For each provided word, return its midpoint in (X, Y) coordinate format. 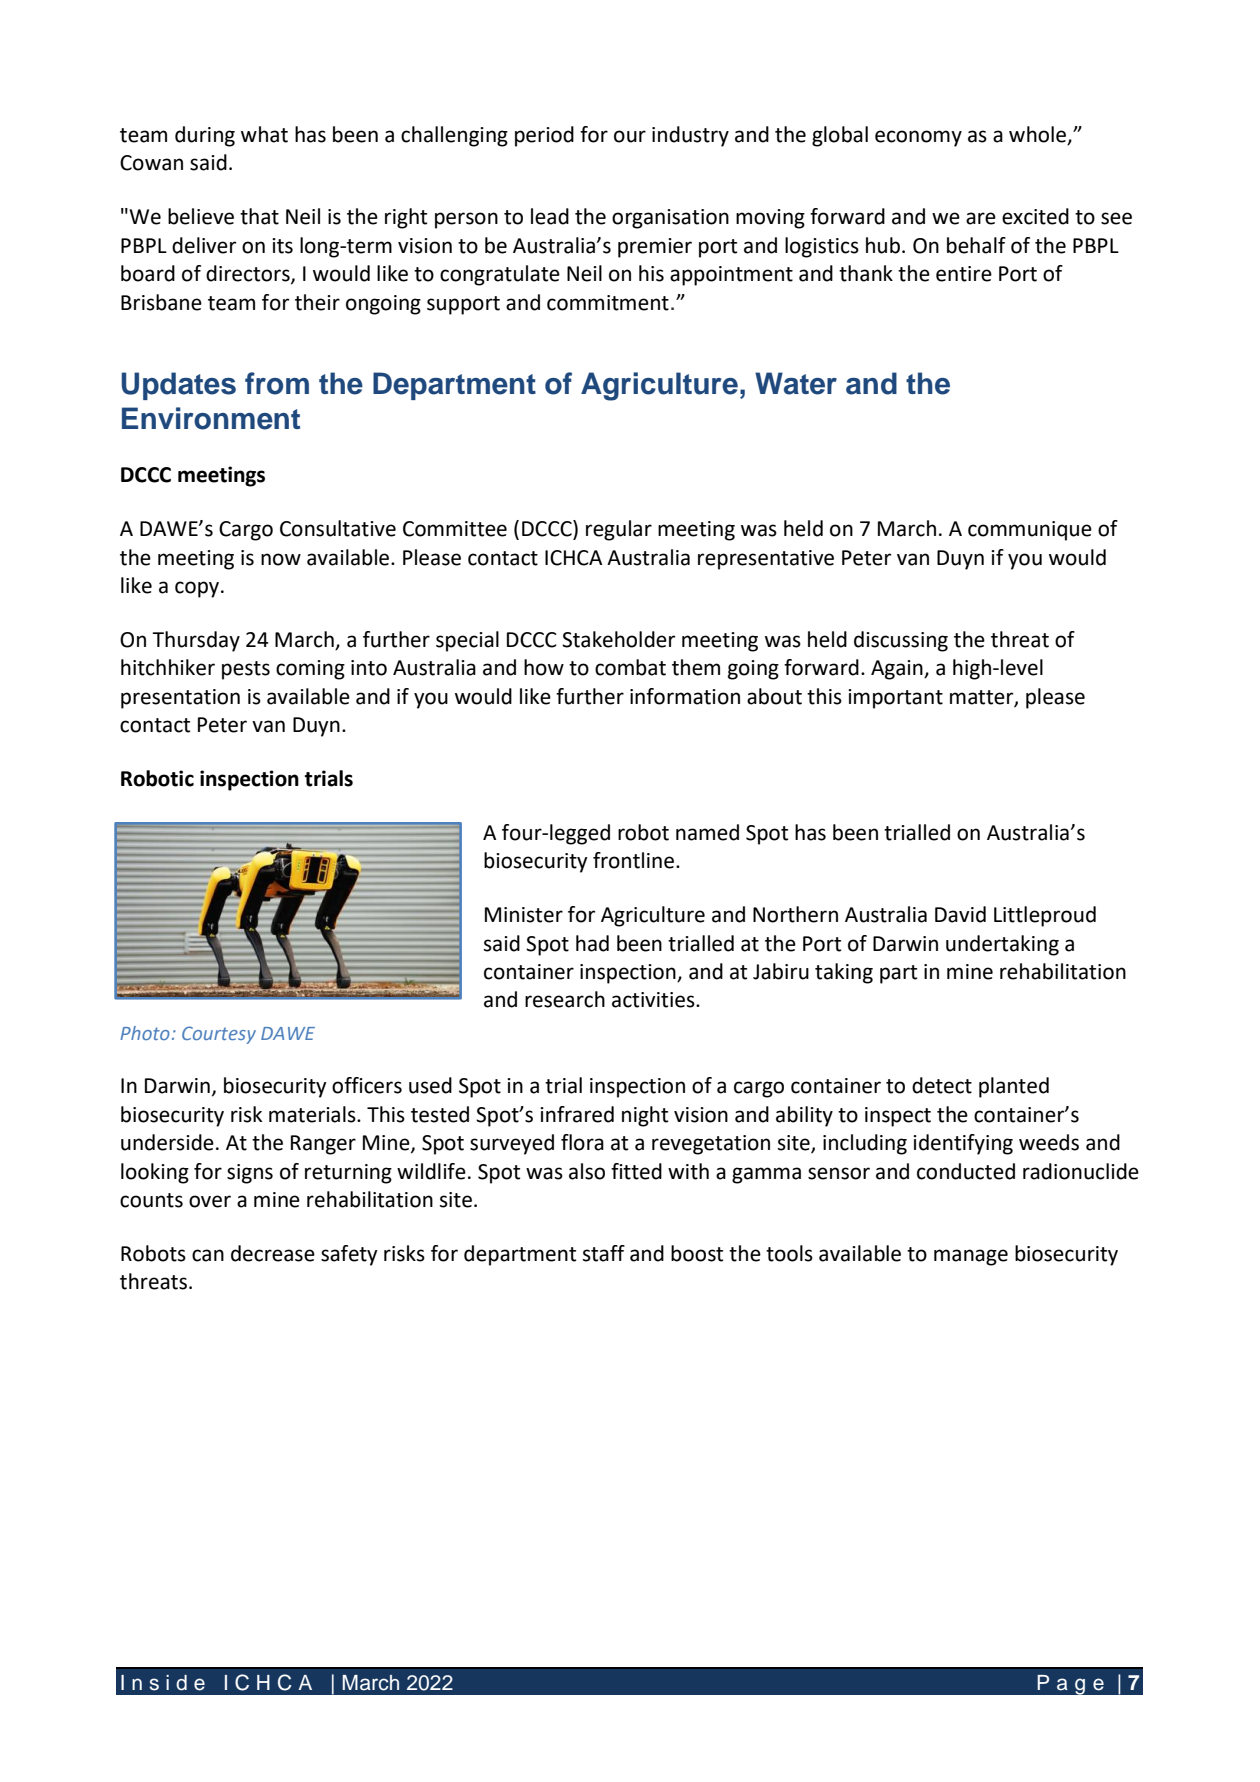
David (960, 914)
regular (619, 530)
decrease (273, 1253)
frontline (633, 860)
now (281, 559)
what (264, 134)
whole (1039, 135)
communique (1030, 531)
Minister (524, 915)
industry (690, 136)
